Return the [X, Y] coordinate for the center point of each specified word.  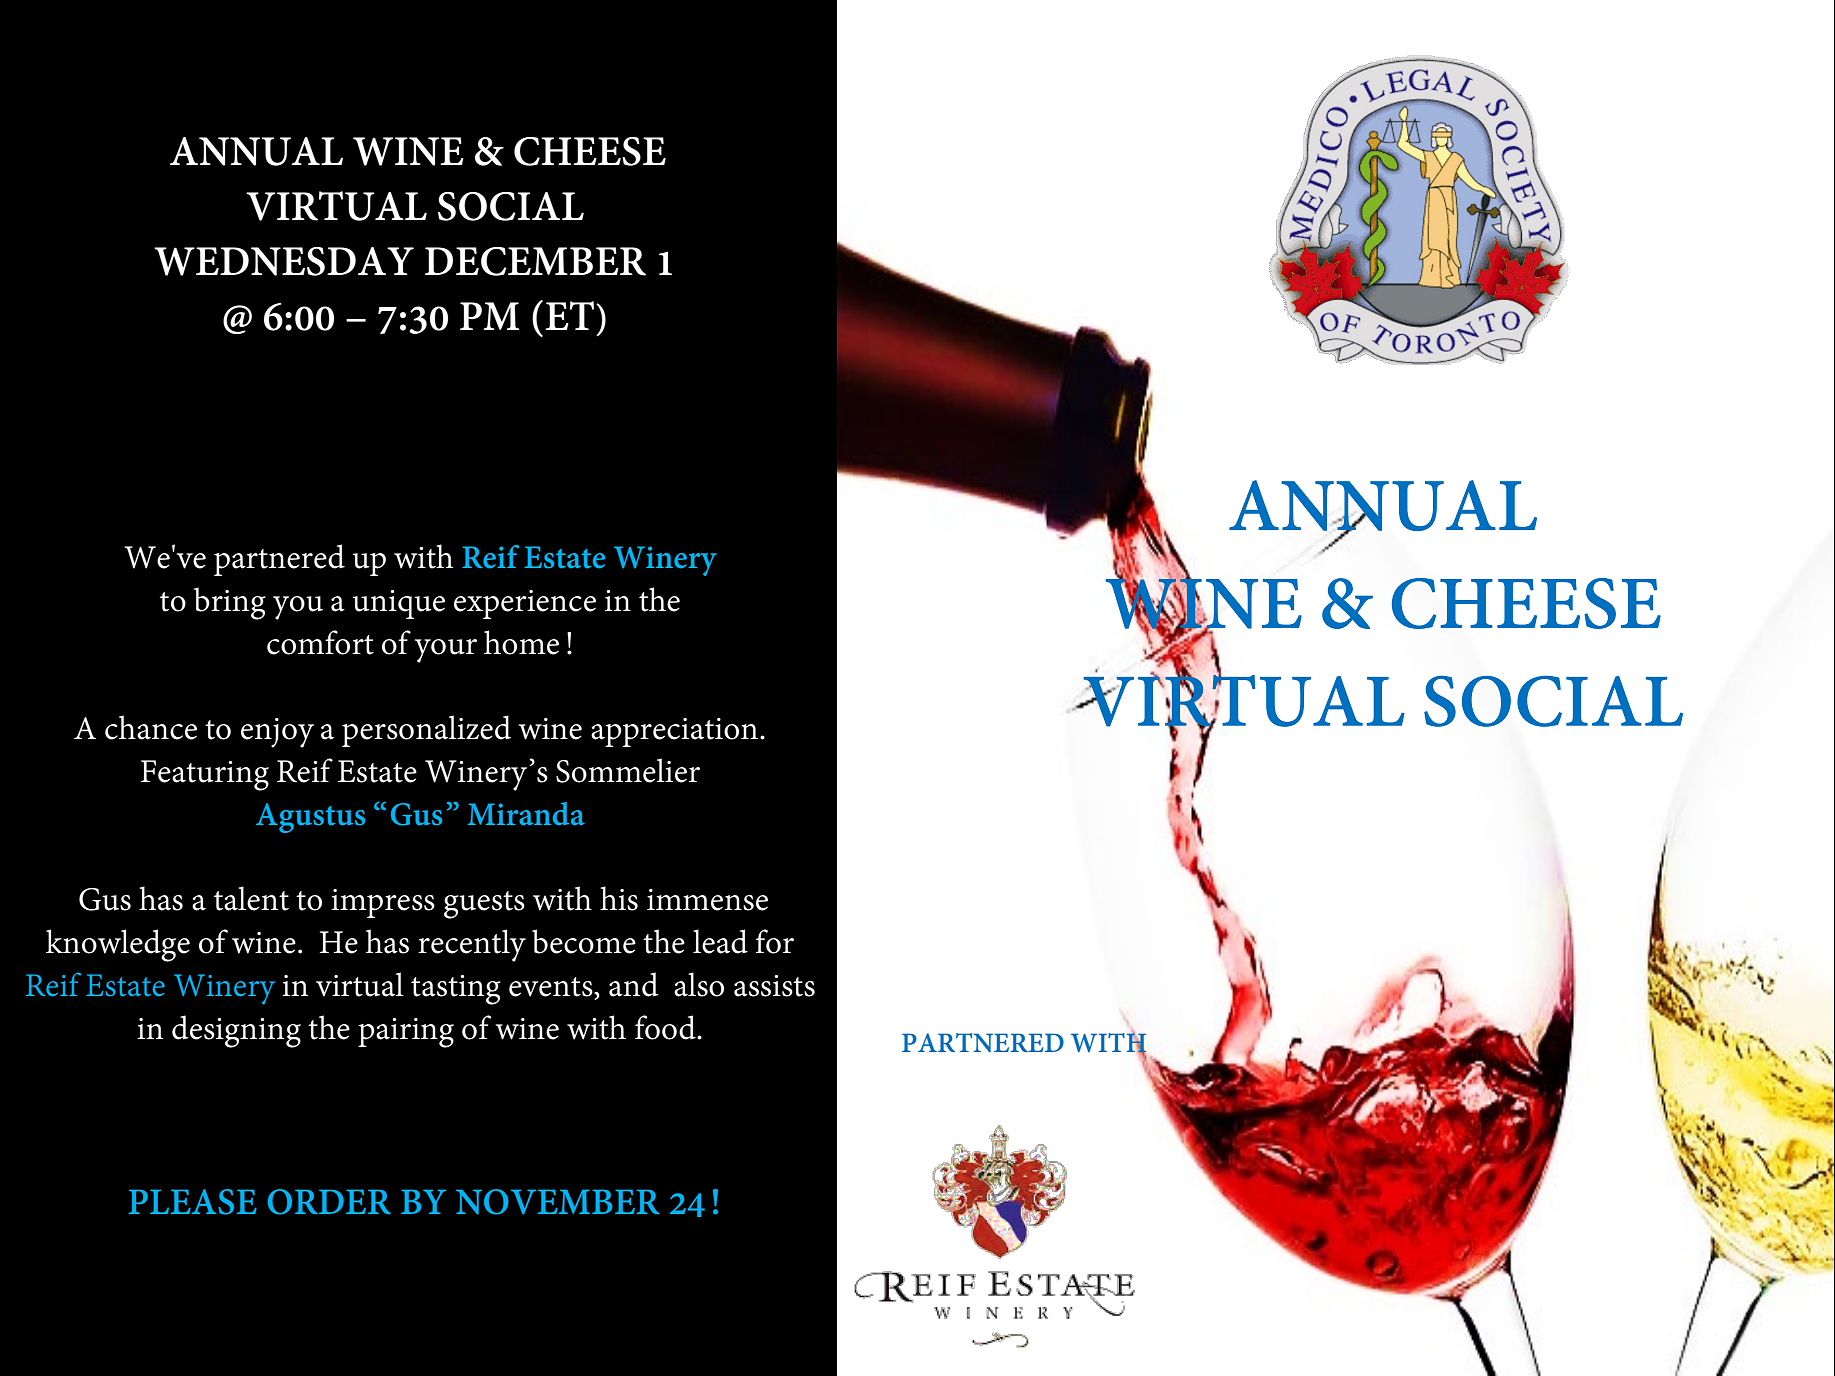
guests [484, 905]
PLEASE [193, 1202]
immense [707, 900]
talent [251, 898]
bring [230, 603]
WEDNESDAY [284, 261]
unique [399, 604]
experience [525, 604]
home [521, 642]
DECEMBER [535, 261]
